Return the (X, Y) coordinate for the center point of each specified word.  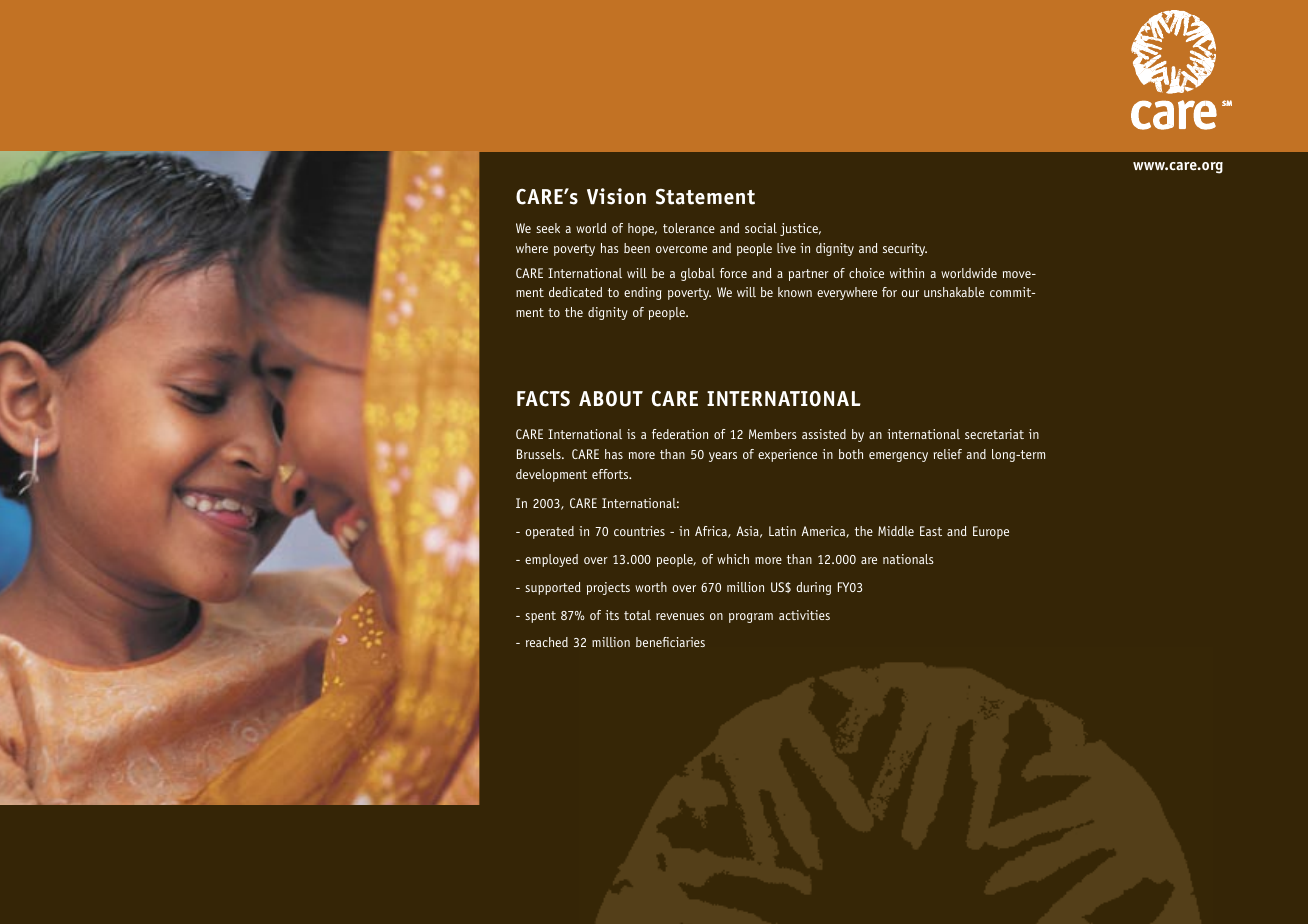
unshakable (954, 292)
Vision (616, 196)
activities (804, 615)
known (795, 292)
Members (773, 434)
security (905, 249)
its (612, 615)
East (931, 531)
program (751, 618)
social (761, 228)
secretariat (994, 434)
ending (643, 293)
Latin (782, 531)
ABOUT (611, 399)
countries (639, 531)
